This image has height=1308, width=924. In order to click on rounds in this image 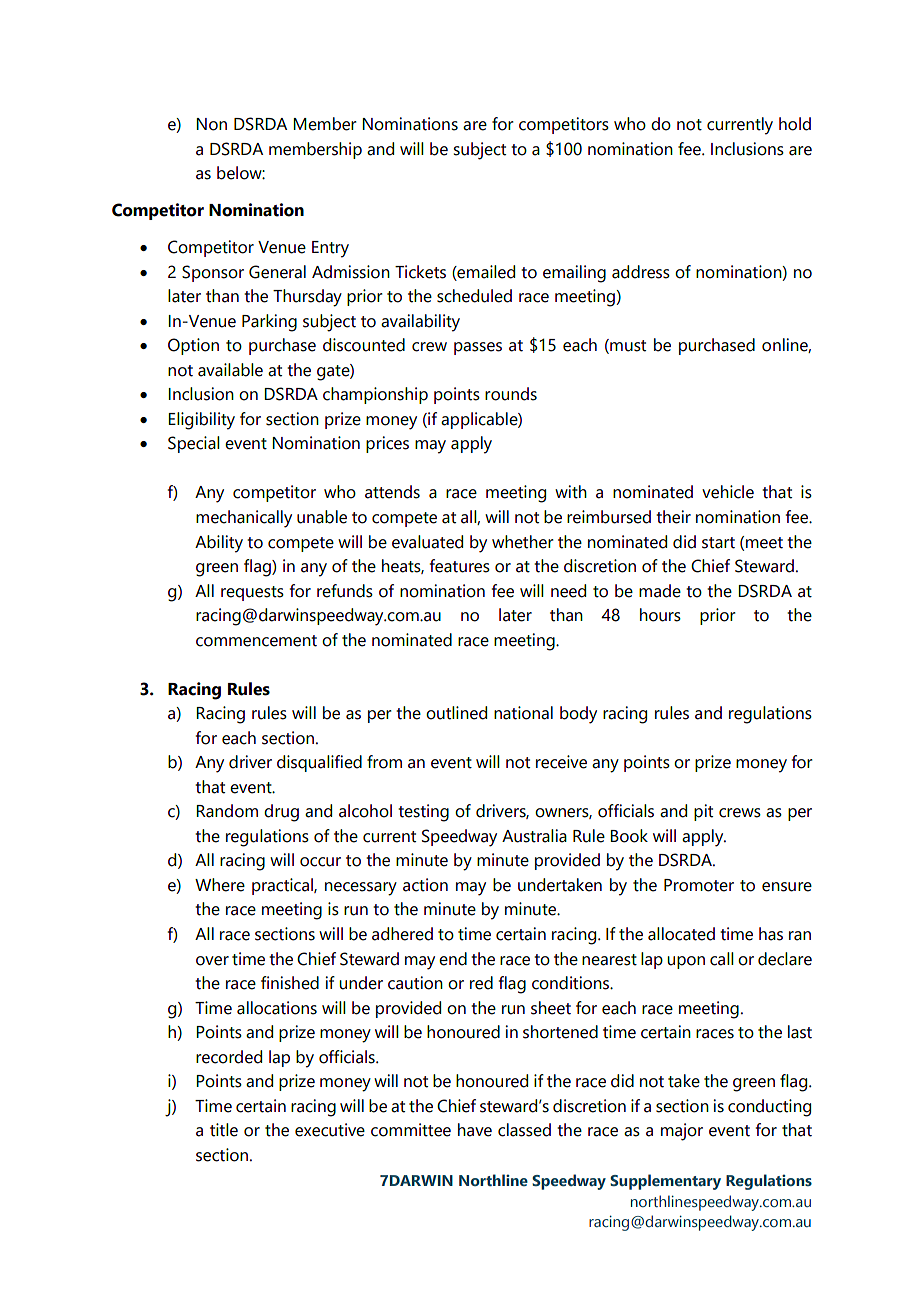, I will do `click(511, 394)`.
